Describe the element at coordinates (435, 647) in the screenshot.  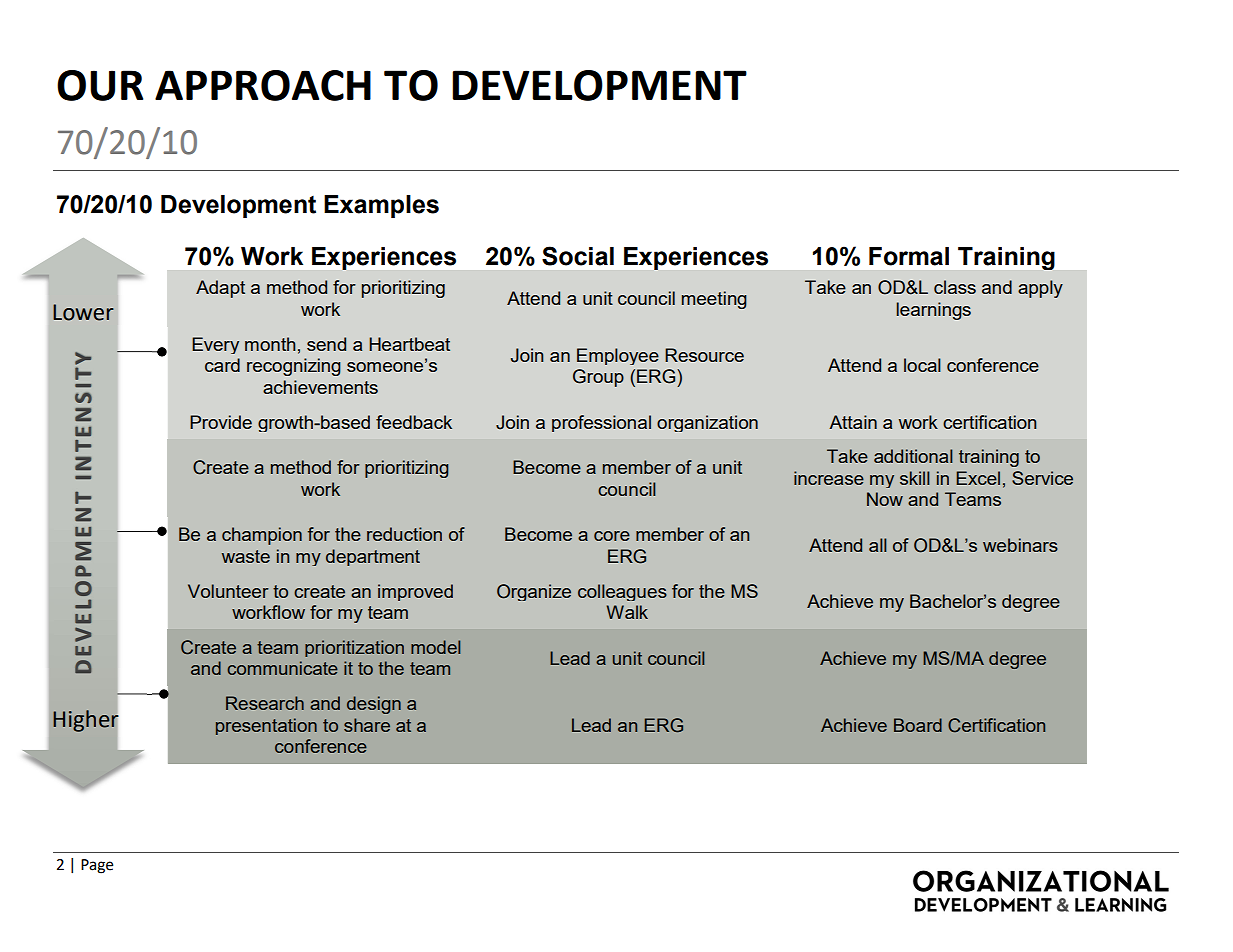
I see `model` at that location.
